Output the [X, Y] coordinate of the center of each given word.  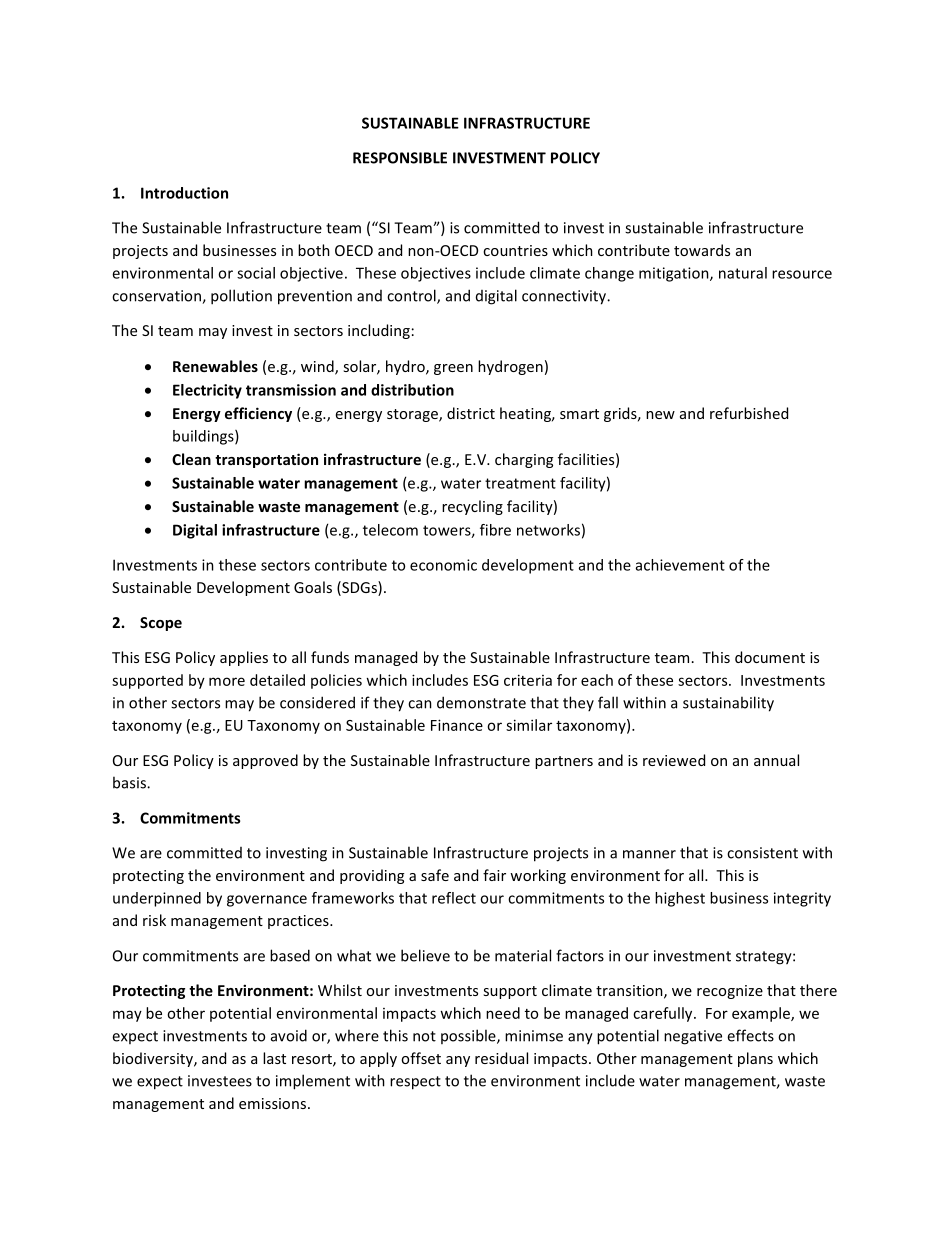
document [770, 657]
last [274, 1058]
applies [244, 658]
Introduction [184, 193]
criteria [528, 680]
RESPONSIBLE [400, 158]
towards [702, 250]
